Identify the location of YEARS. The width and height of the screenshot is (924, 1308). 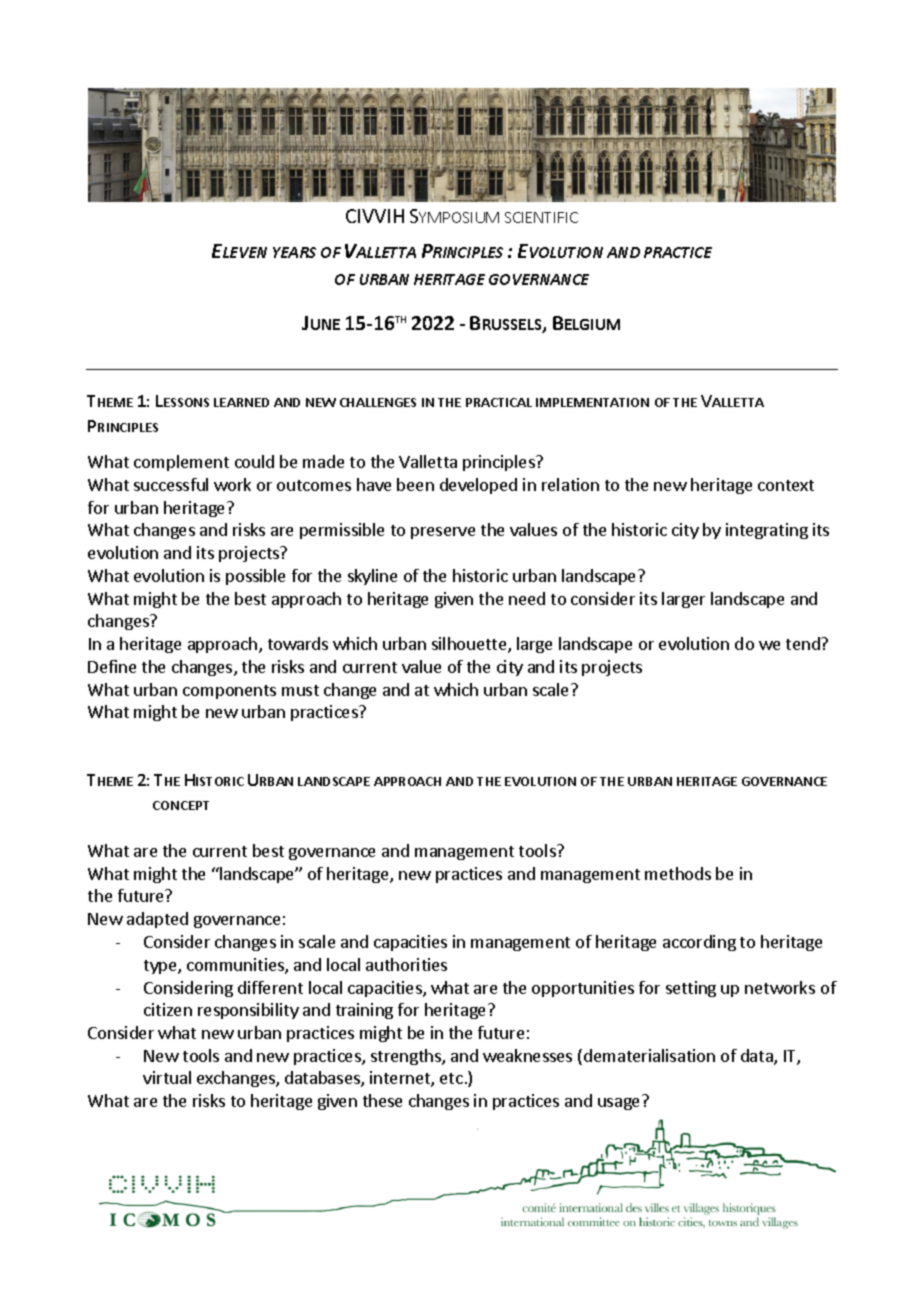
(294, 252).
